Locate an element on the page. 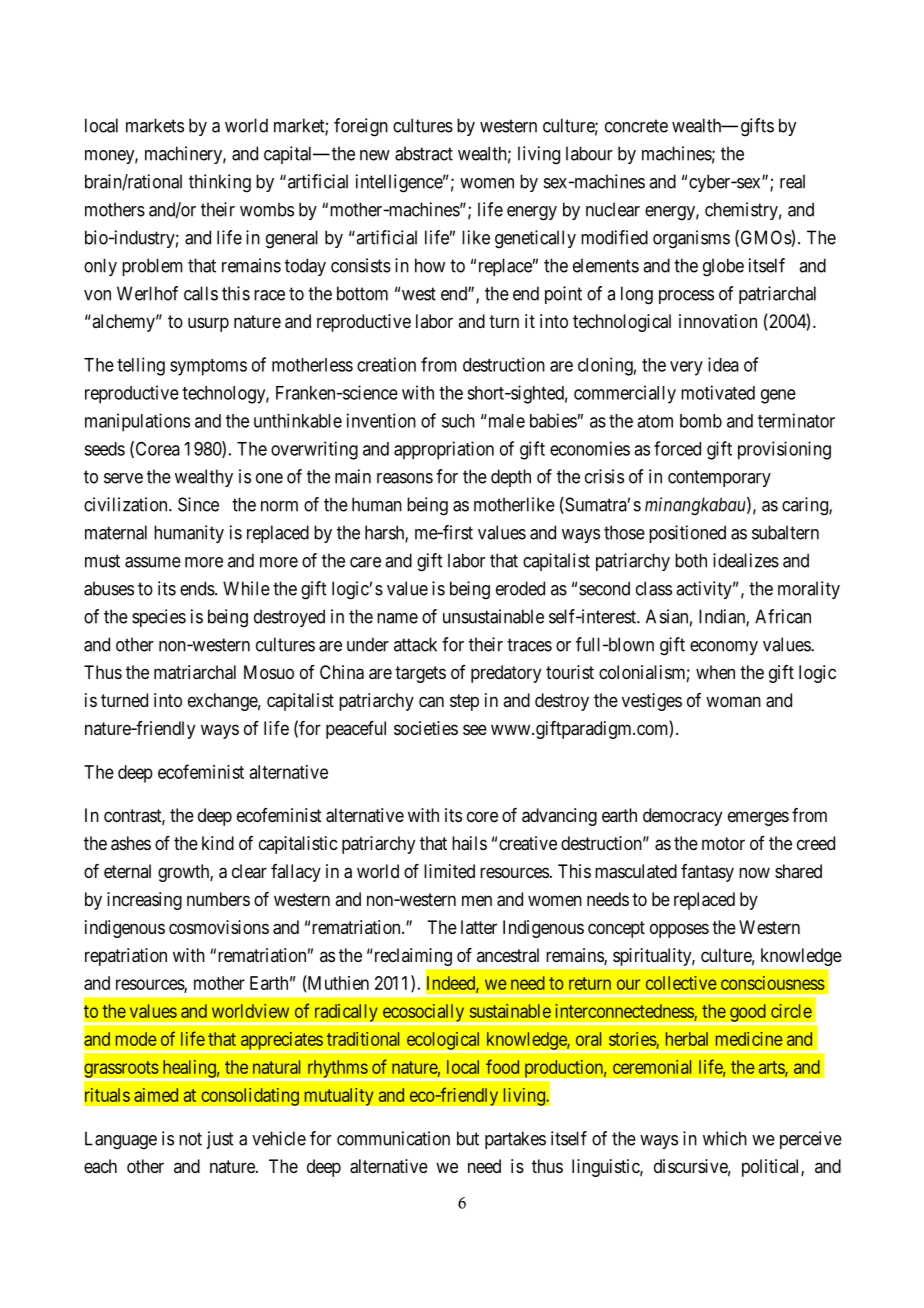 This document has width=924, height=1308. thinking is located at coordinates (220, 183).
